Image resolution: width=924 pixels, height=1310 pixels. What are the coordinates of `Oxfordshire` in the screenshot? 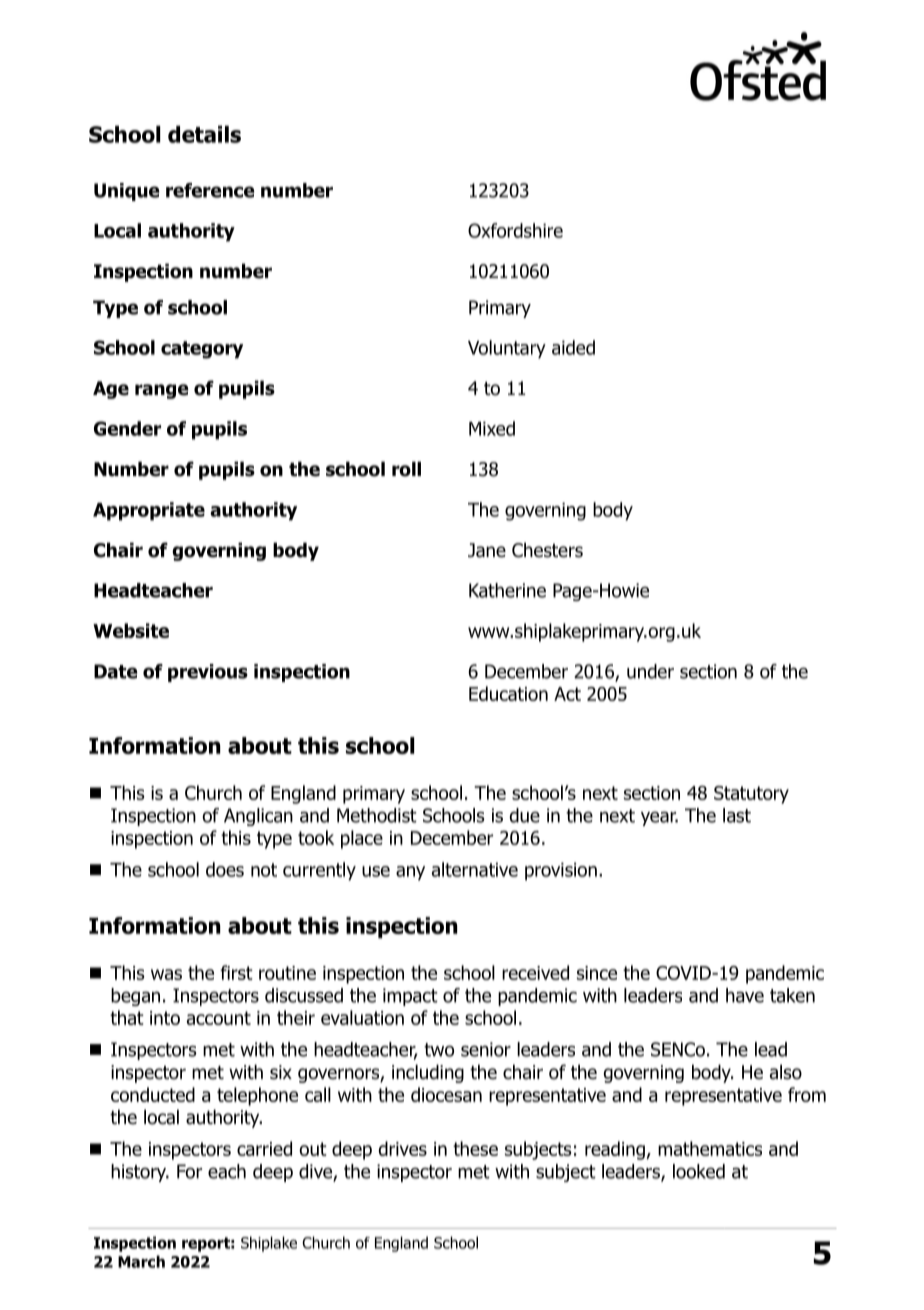 It's located at (515, 230).
